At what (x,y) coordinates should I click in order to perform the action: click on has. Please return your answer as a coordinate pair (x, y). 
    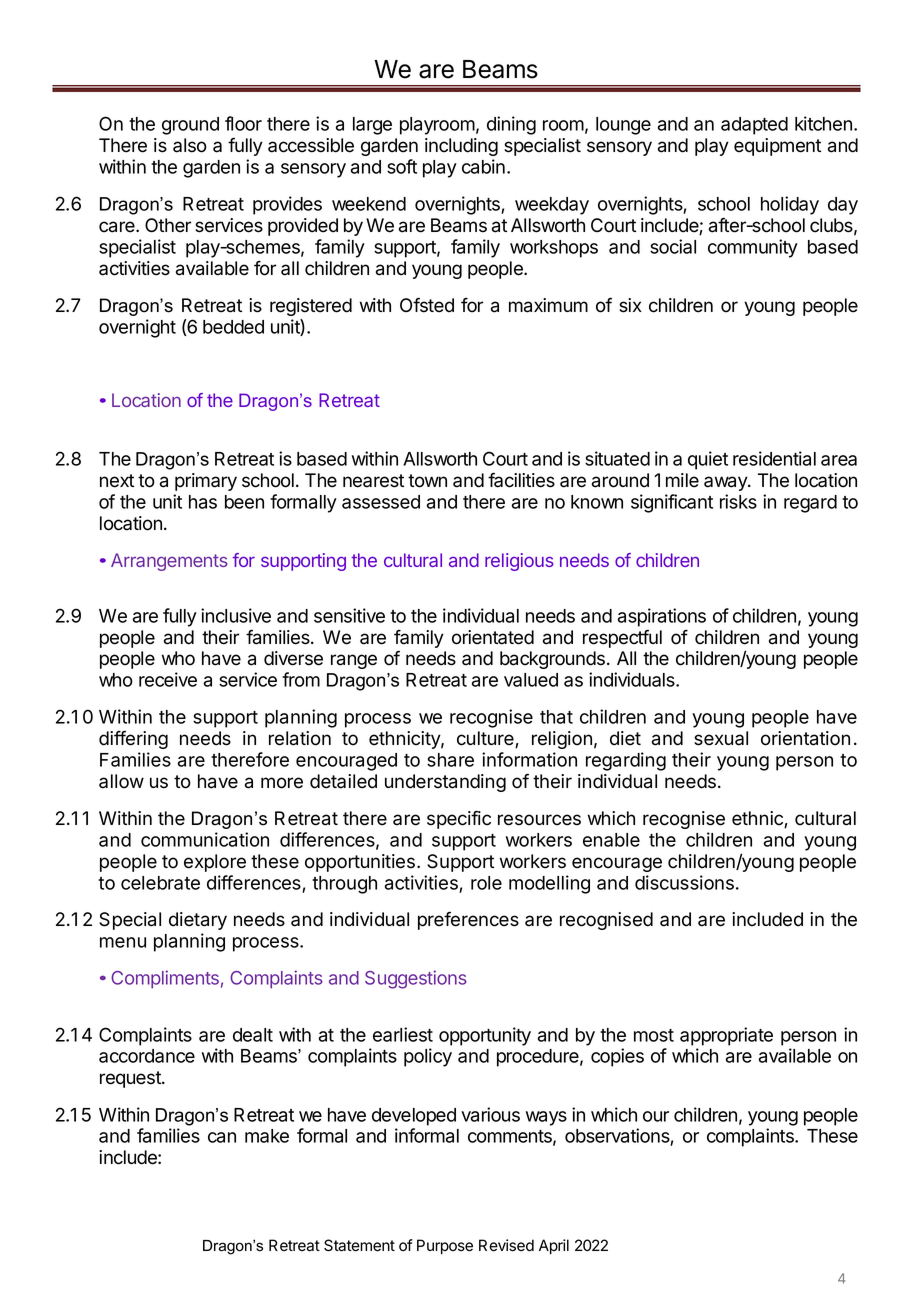
    Looking at the image, I should click on (203, 502).
